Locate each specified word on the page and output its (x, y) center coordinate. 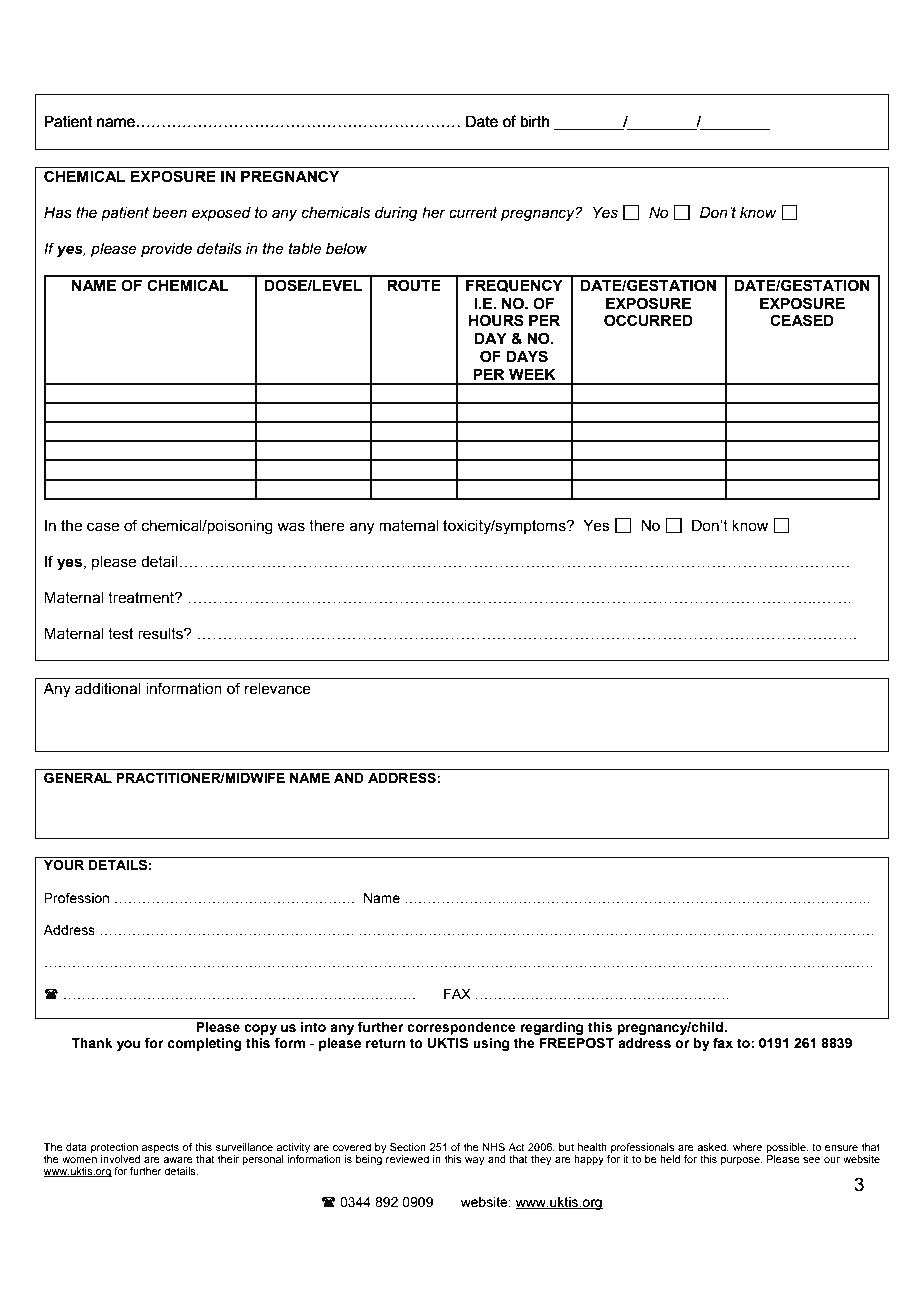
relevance (278, 689)
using (491, 1044)
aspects (160, 1148)
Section (408, 1147)
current (473, 213)
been (170, 213)
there (327, 526)
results (161, 634)
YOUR (64, 864)
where (747, 1147)
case (103, 527)
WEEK (532, 374)
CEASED (802, 320)
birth (535, 121)
